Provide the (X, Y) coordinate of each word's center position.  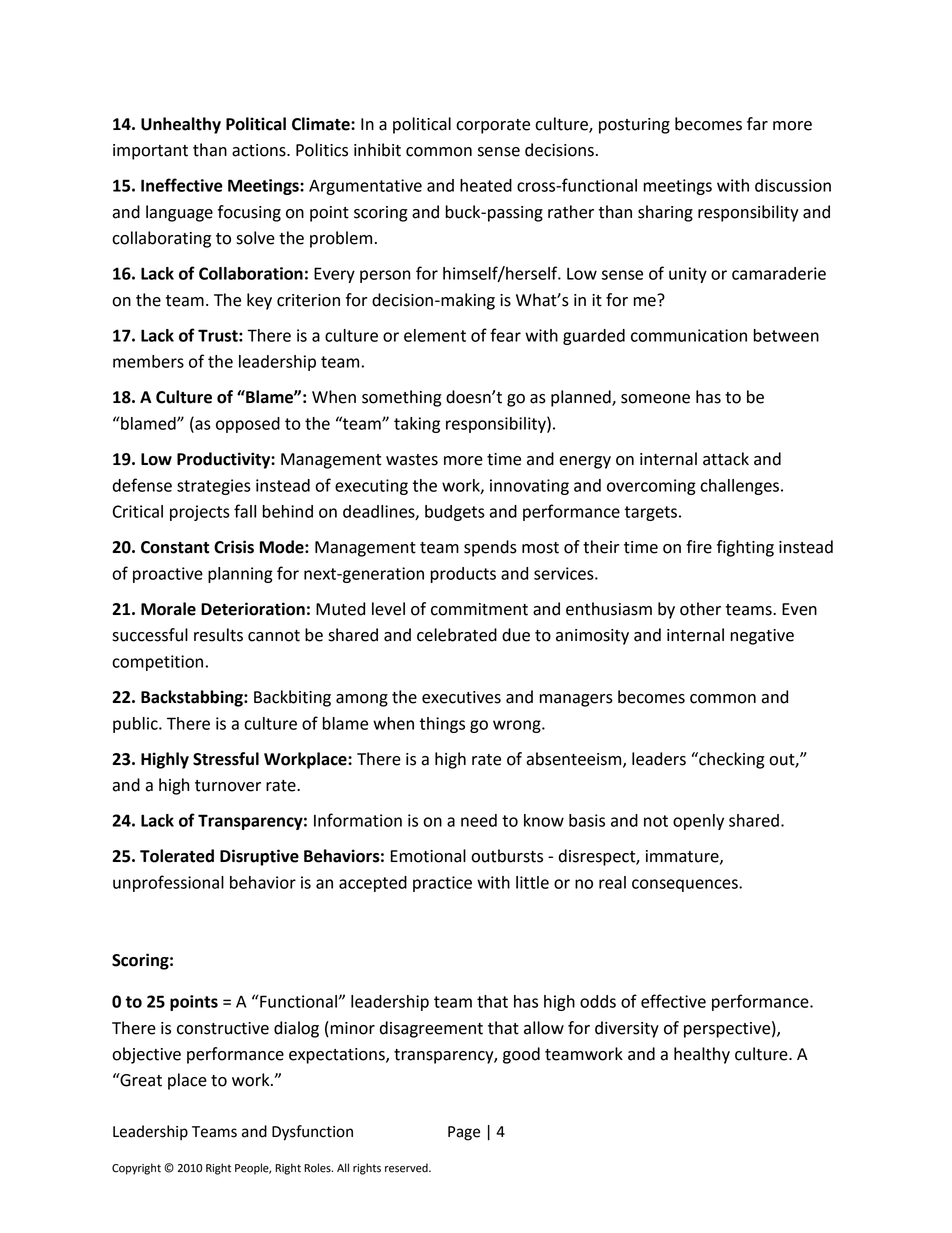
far (757, 124)
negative (762, 637)
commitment (479, 609)
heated (486, 185)
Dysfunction (312, 1133)
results (218, 635)
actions (260, 150)
